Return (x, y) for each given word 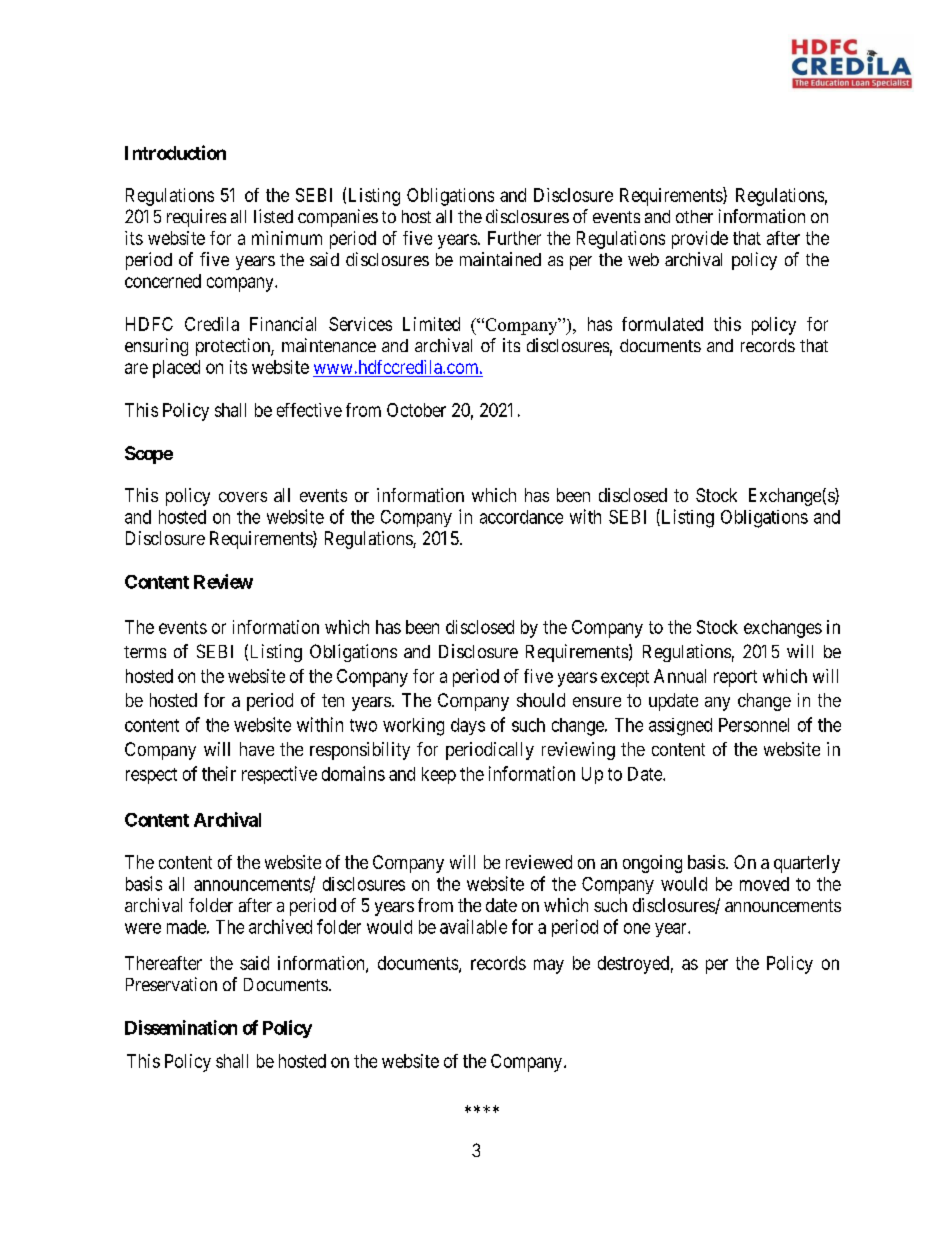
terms (145, 652)
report (735, 678)
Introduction (175, 152)
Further (514, 238)
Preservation (171, 984)
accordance (521, 517)
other (694, 216)
